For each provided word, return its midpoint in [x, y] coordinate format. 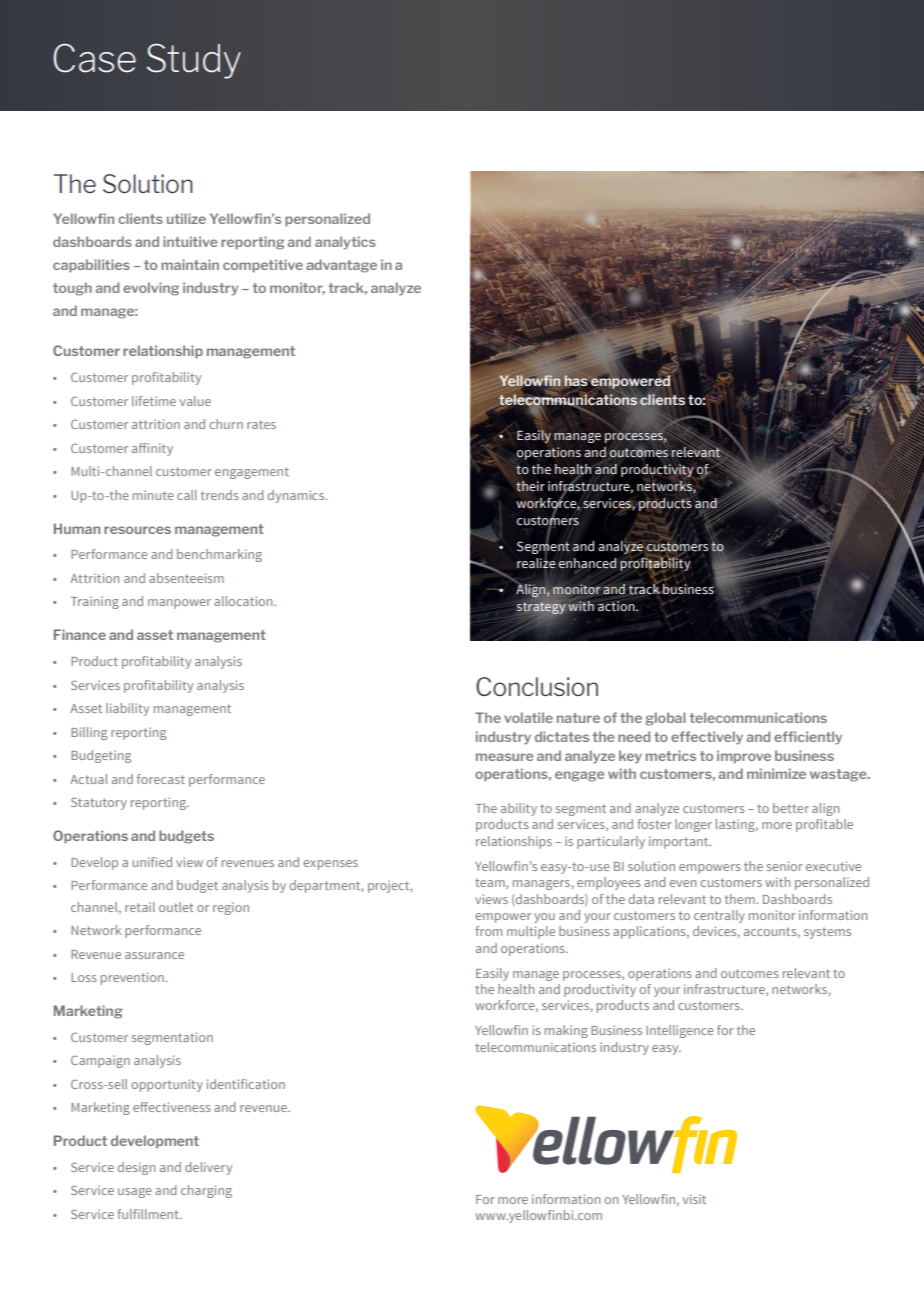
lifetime [154, 401]
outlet [176, 907]
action [617, 606]
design [136, 1168]
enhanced [587, 564]
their [530, 486]
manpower [179, 604]
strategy [540, 608]
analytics [345, 243]
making [566, 1031]
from [488, 931]
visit [694, 1199]
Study [194, 61]
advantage [341, 266]
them [741, 899]
